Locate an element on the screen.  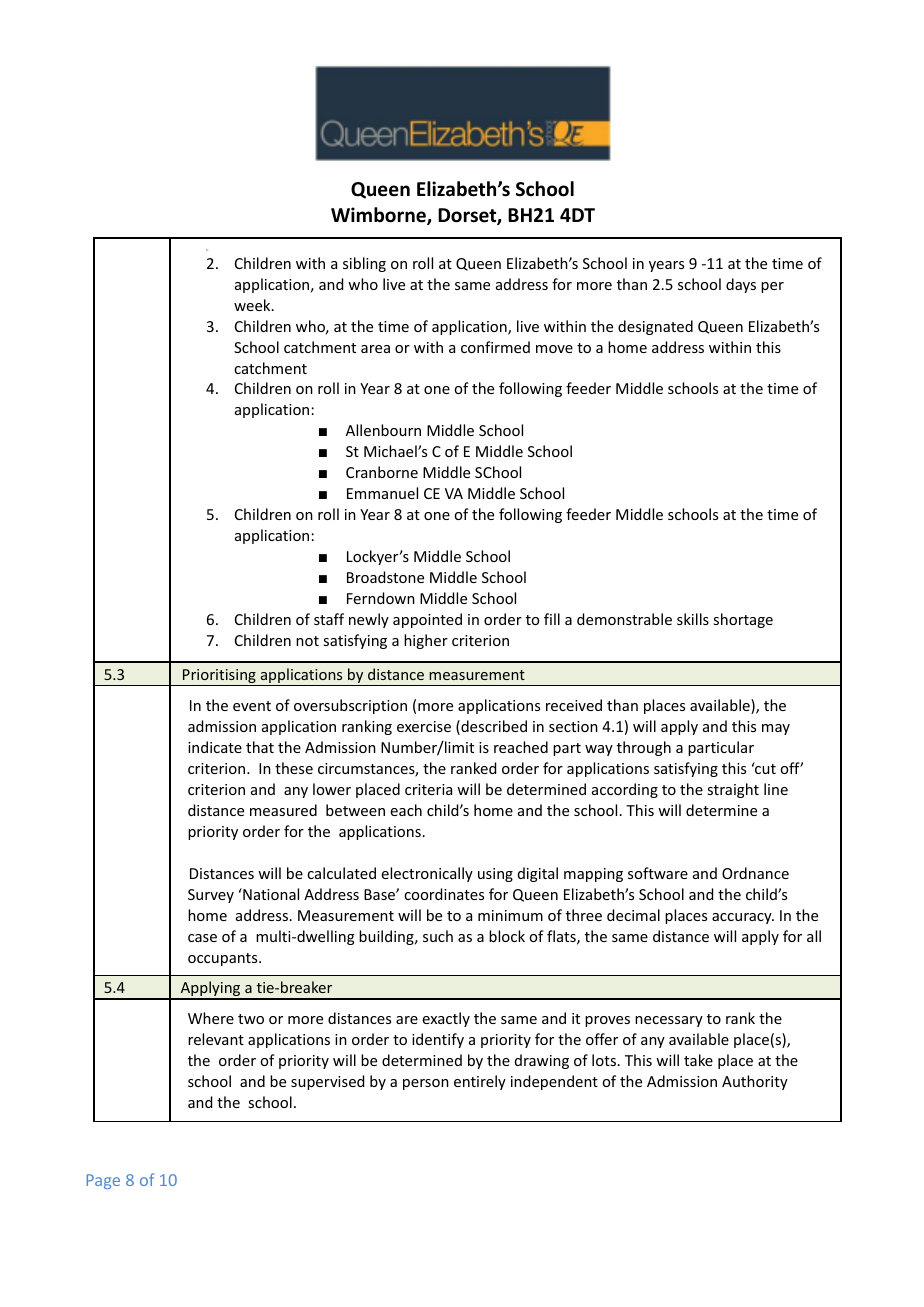
appointed is located at coordinates (427, 620).
